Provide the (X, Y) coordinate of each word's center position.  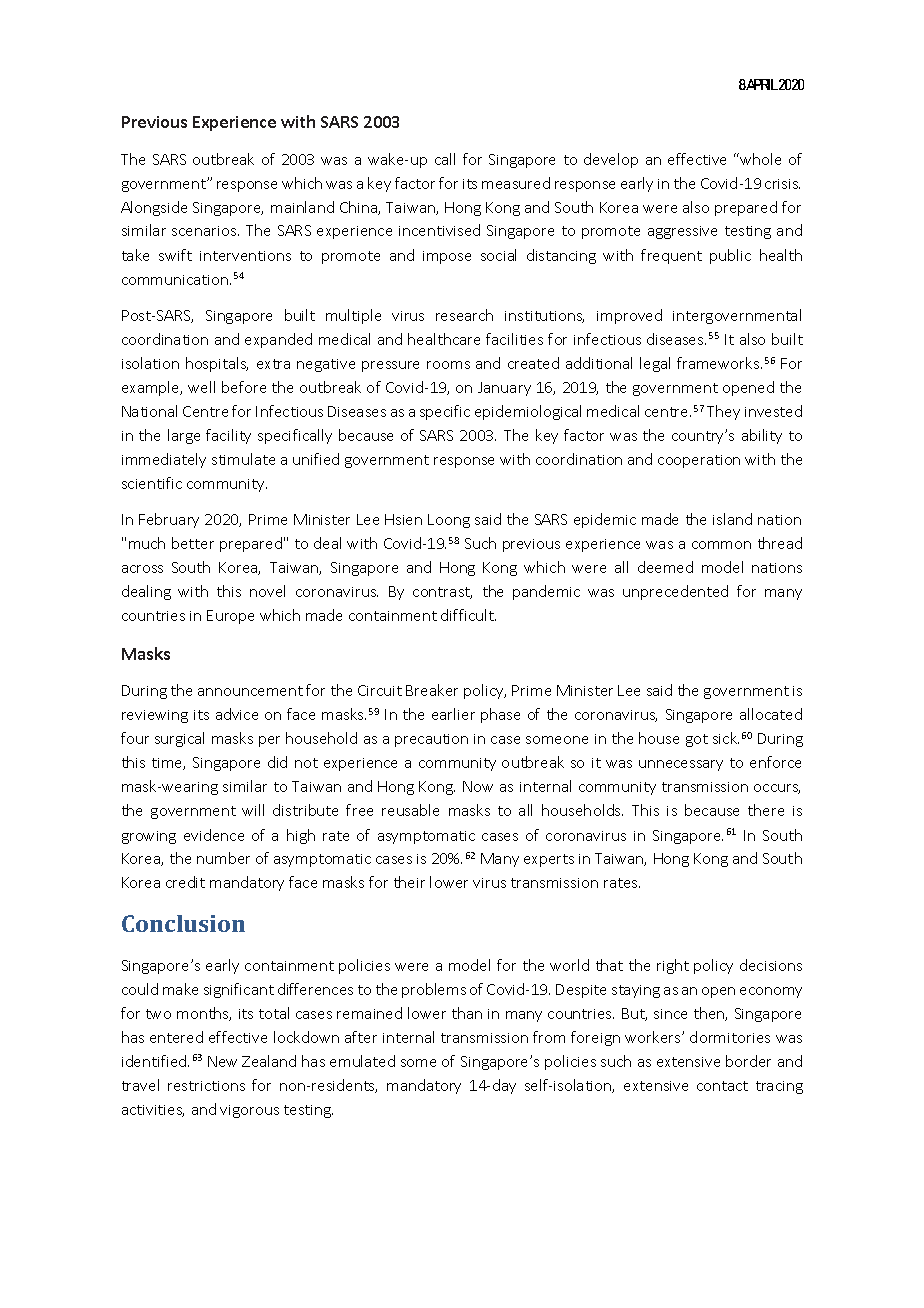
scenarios (205, 231)
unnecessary (681, 765)
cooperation (699, 461)
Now (478, 786)
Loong (449, 521)
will (253, 810)
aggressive (682, 232)
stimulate (243, 459)
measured (516, 183)
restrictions (206, 1086)
